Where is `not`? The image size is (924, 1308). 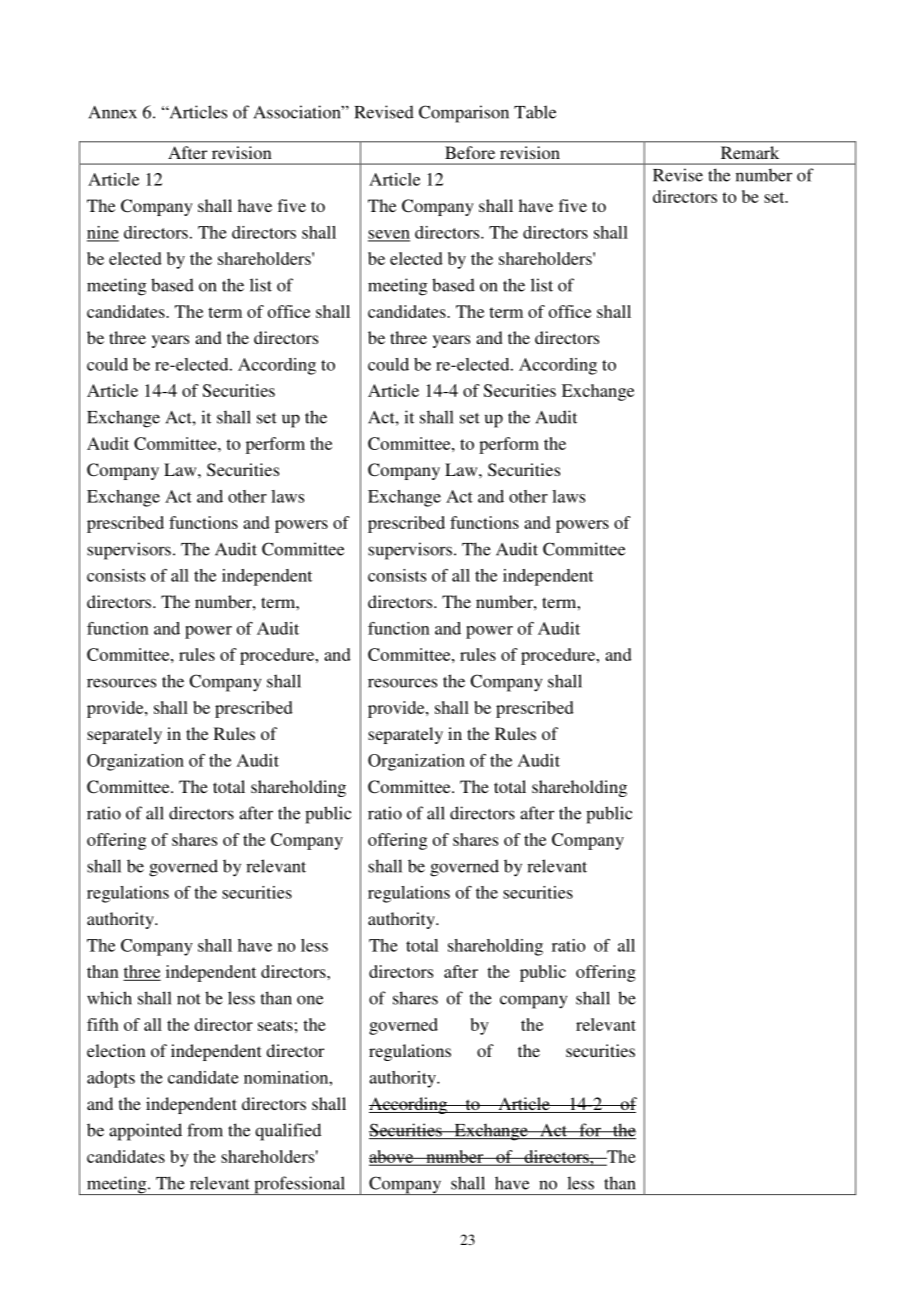
not is located at coordinates (189, 999).
